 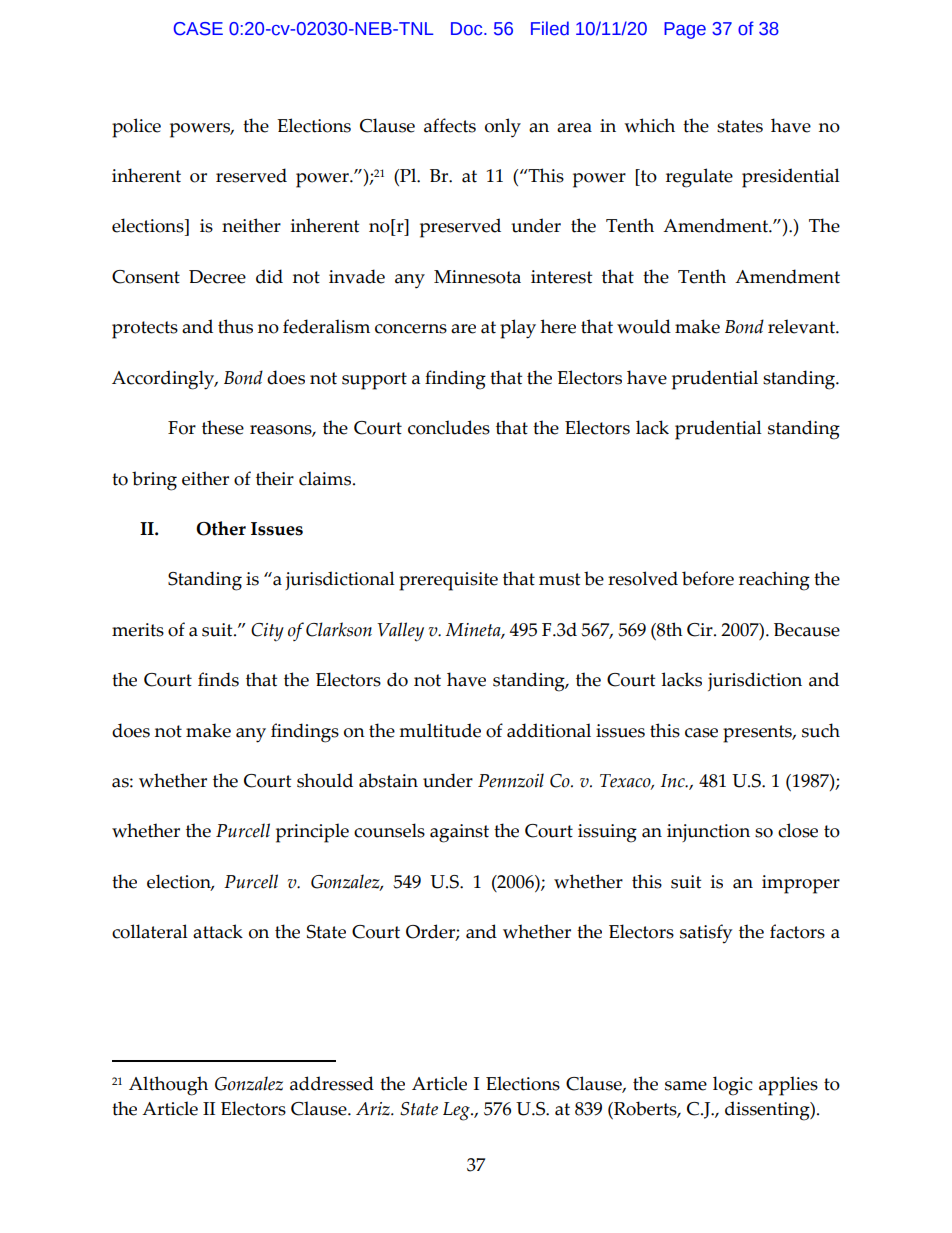 I want to click on Doc, so click(x=468, y=29).
